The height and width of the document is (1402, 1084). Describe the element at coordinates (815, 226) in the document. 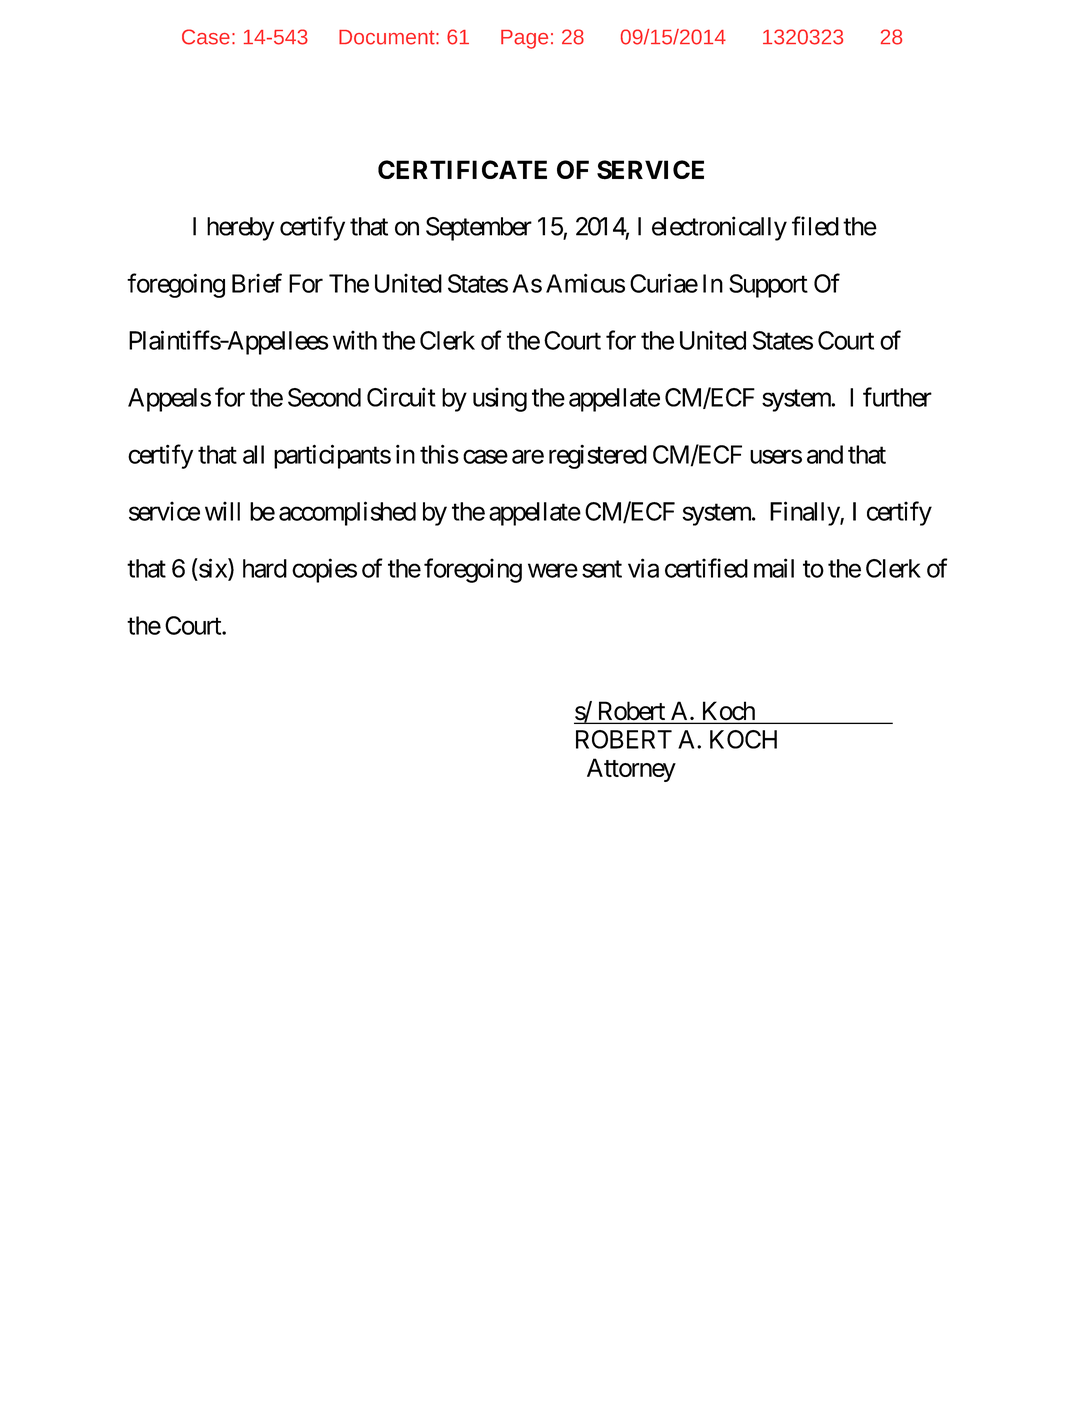

I see `filed` at that location.
